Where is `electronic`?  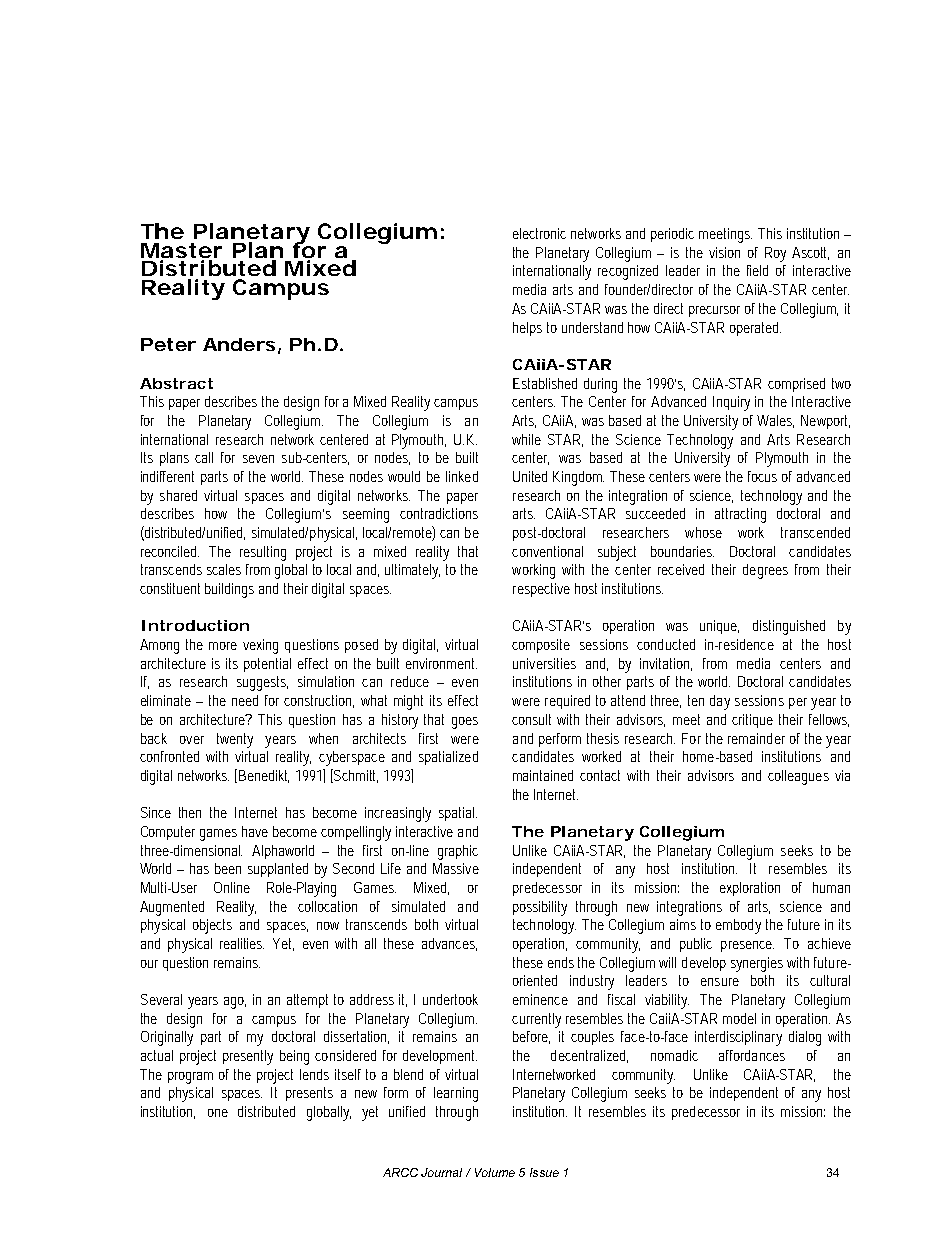
electronic is located at coordinates (539, 233).
